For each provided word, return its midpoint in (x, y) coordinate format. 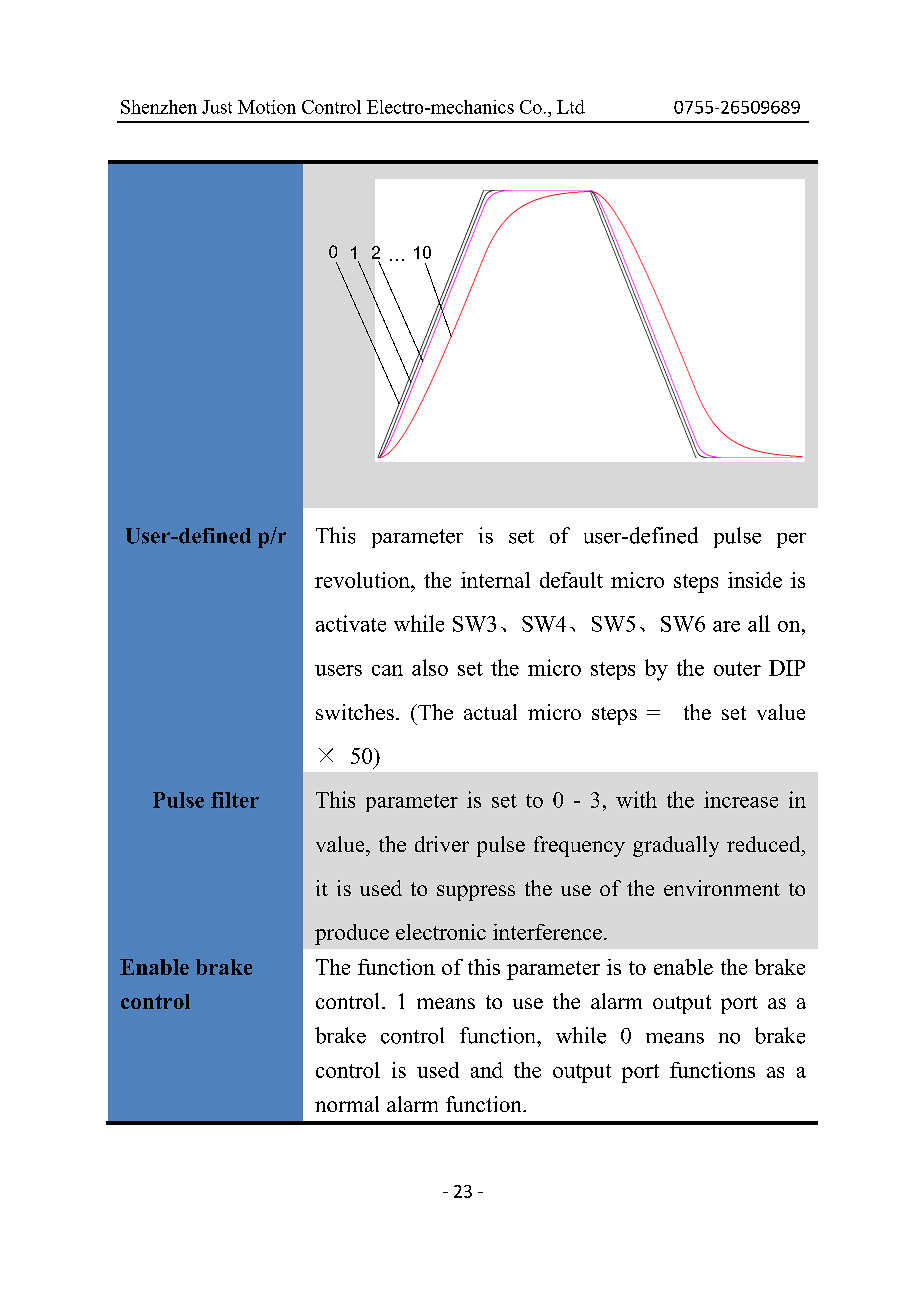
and (487, 1070)
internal (495, 580)
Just (217, 107)
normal (347, 1104)
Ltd (571, 107)
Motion (267, 107)
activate (351, 623)
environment (722, 888)
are (726, 626)
